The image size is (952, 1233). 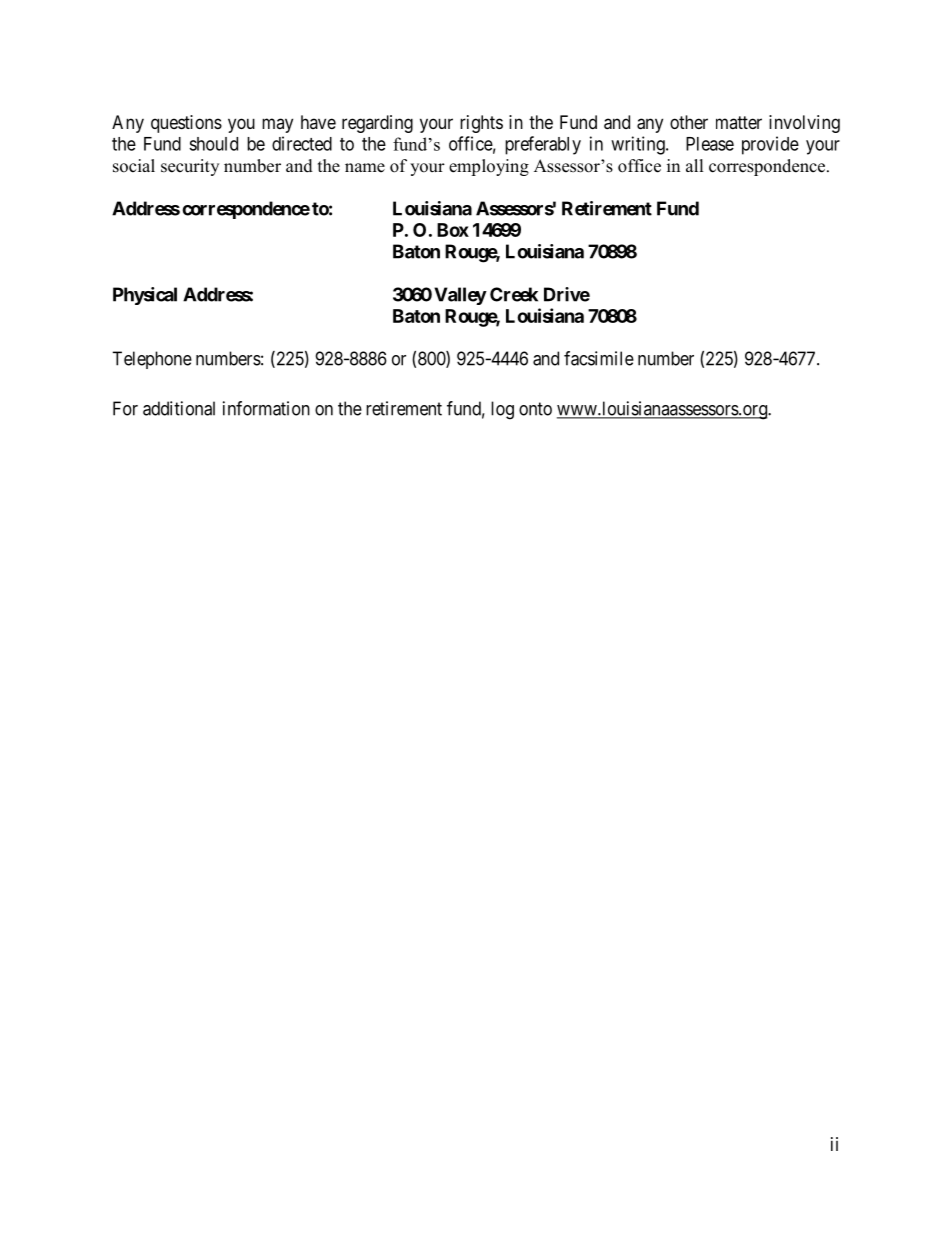 I want to click on Box, so click(x=453, y=230).
